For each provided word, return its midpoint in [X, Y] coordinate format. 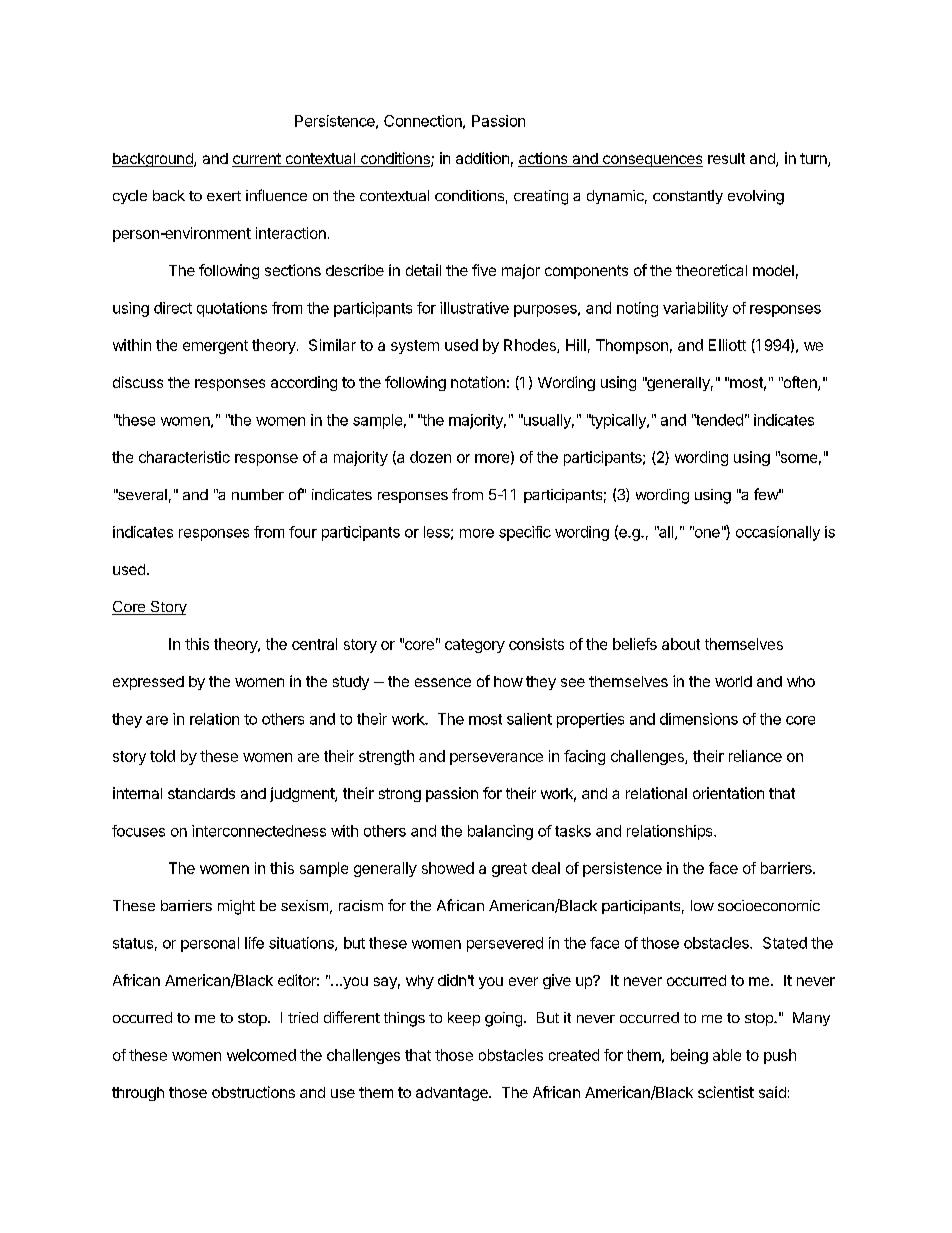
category [475, 646]
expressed [148, 683]
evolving [756, 197]
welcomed [261, 1055]
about [681, 644]
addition [482, 158]
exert [224, 196]
